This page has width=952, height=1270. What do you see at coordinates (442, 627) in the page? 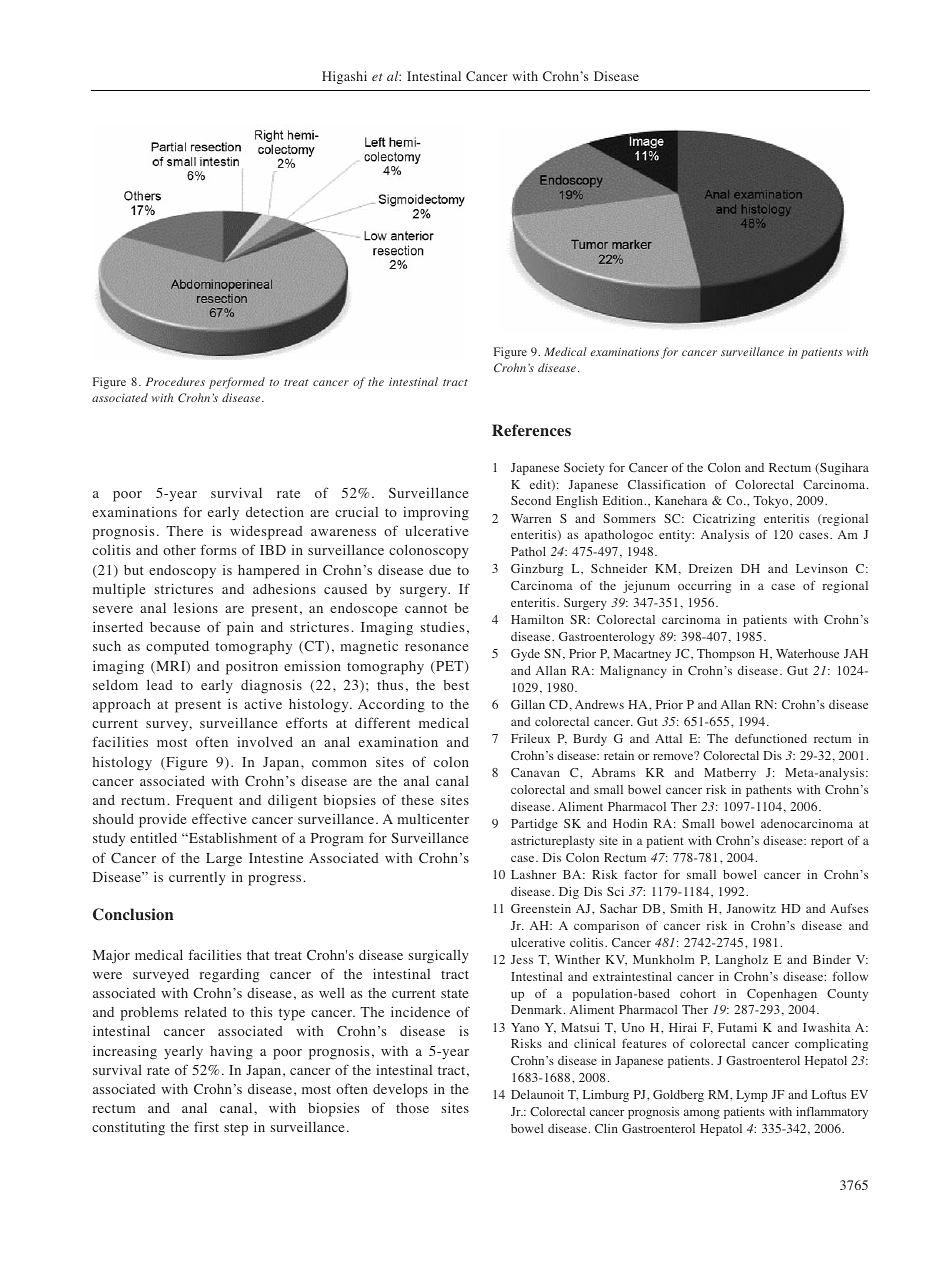
I see `studies` at bounding box center [442, 627].
